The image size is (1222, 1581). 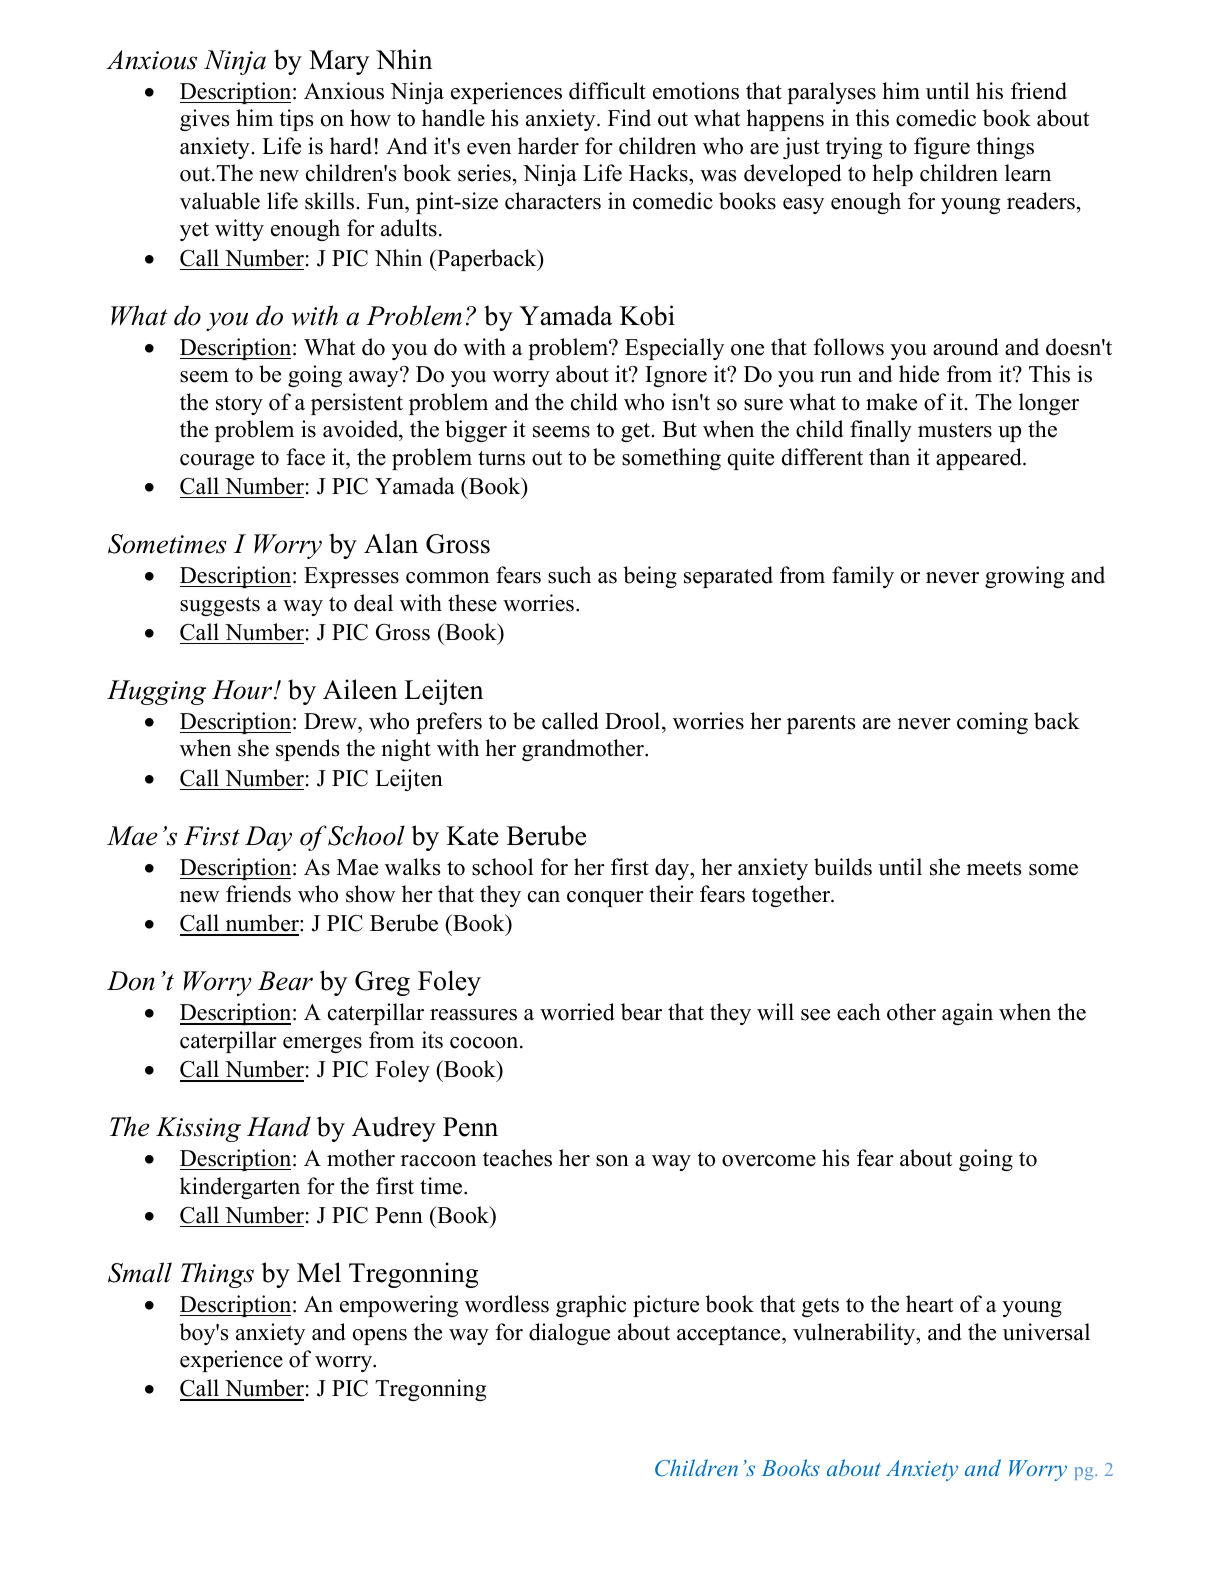 What do you see at coordinates (942, 148) in the screenshot?
I see `figure` at bounding box center [942, 148].
